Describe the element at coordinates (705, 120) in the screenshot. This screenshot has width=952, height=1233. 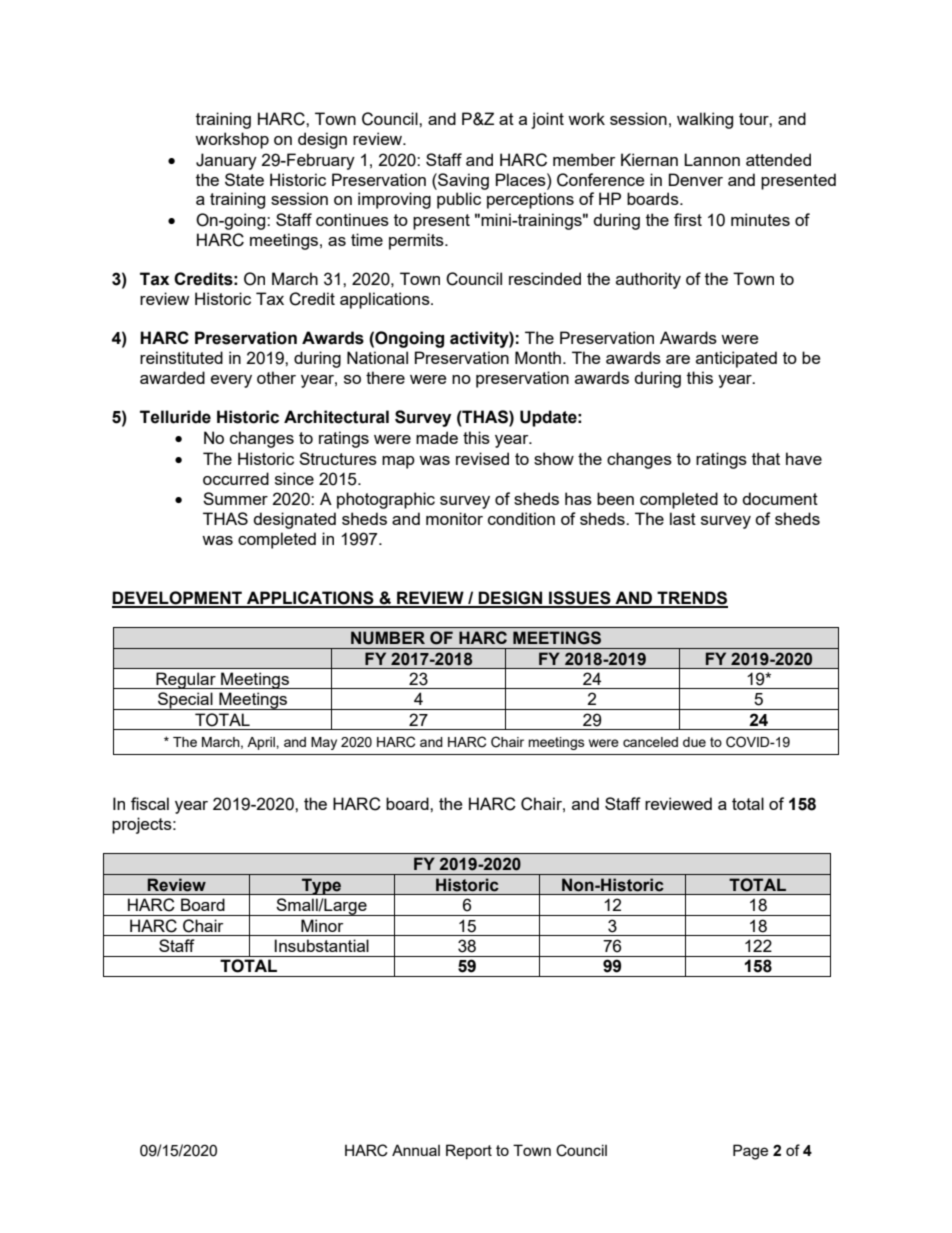
I see `walking` at that location.
